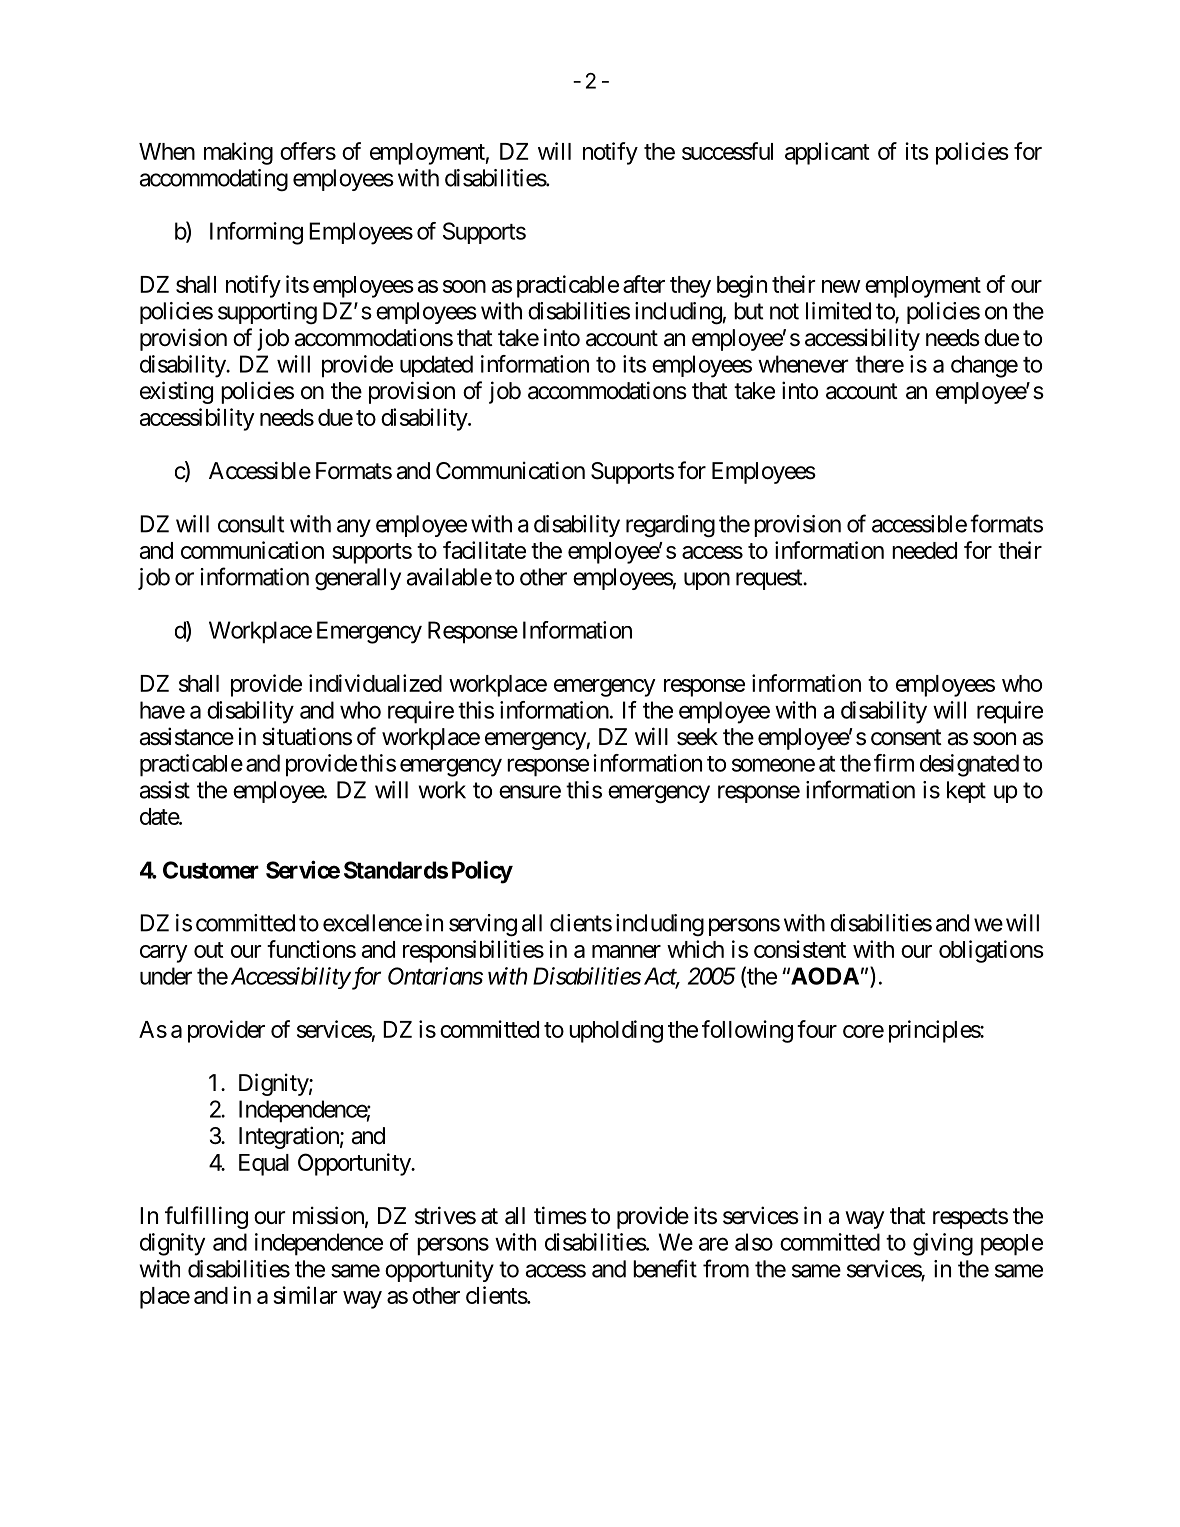 This screenshot has height=1527, width=1180. What do you see at coordinates (644, 284) in the screenshot?
I see `after` at bounding box center [644, 284].
